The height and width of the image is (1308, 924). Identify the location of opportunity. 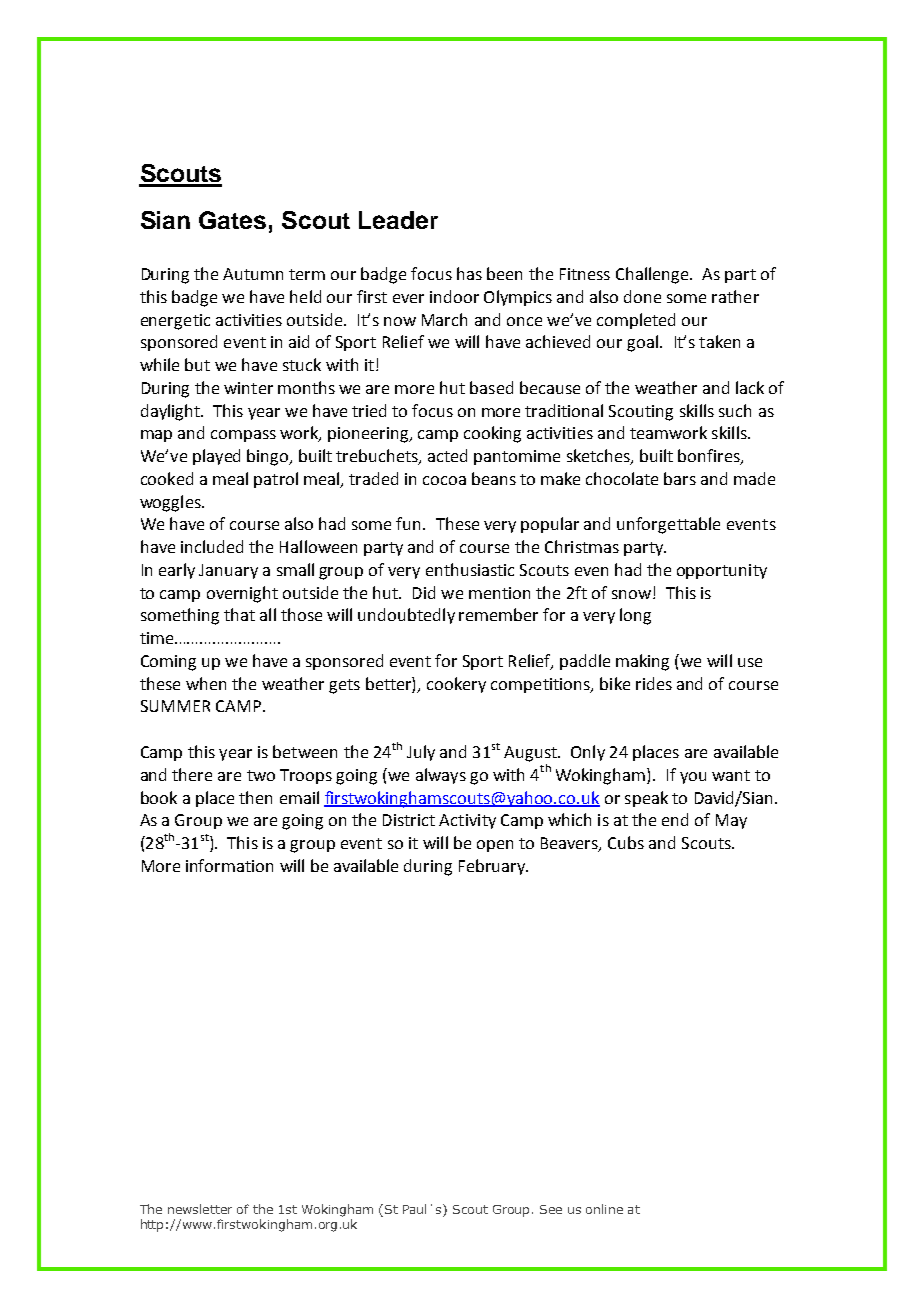
(722, 571).
